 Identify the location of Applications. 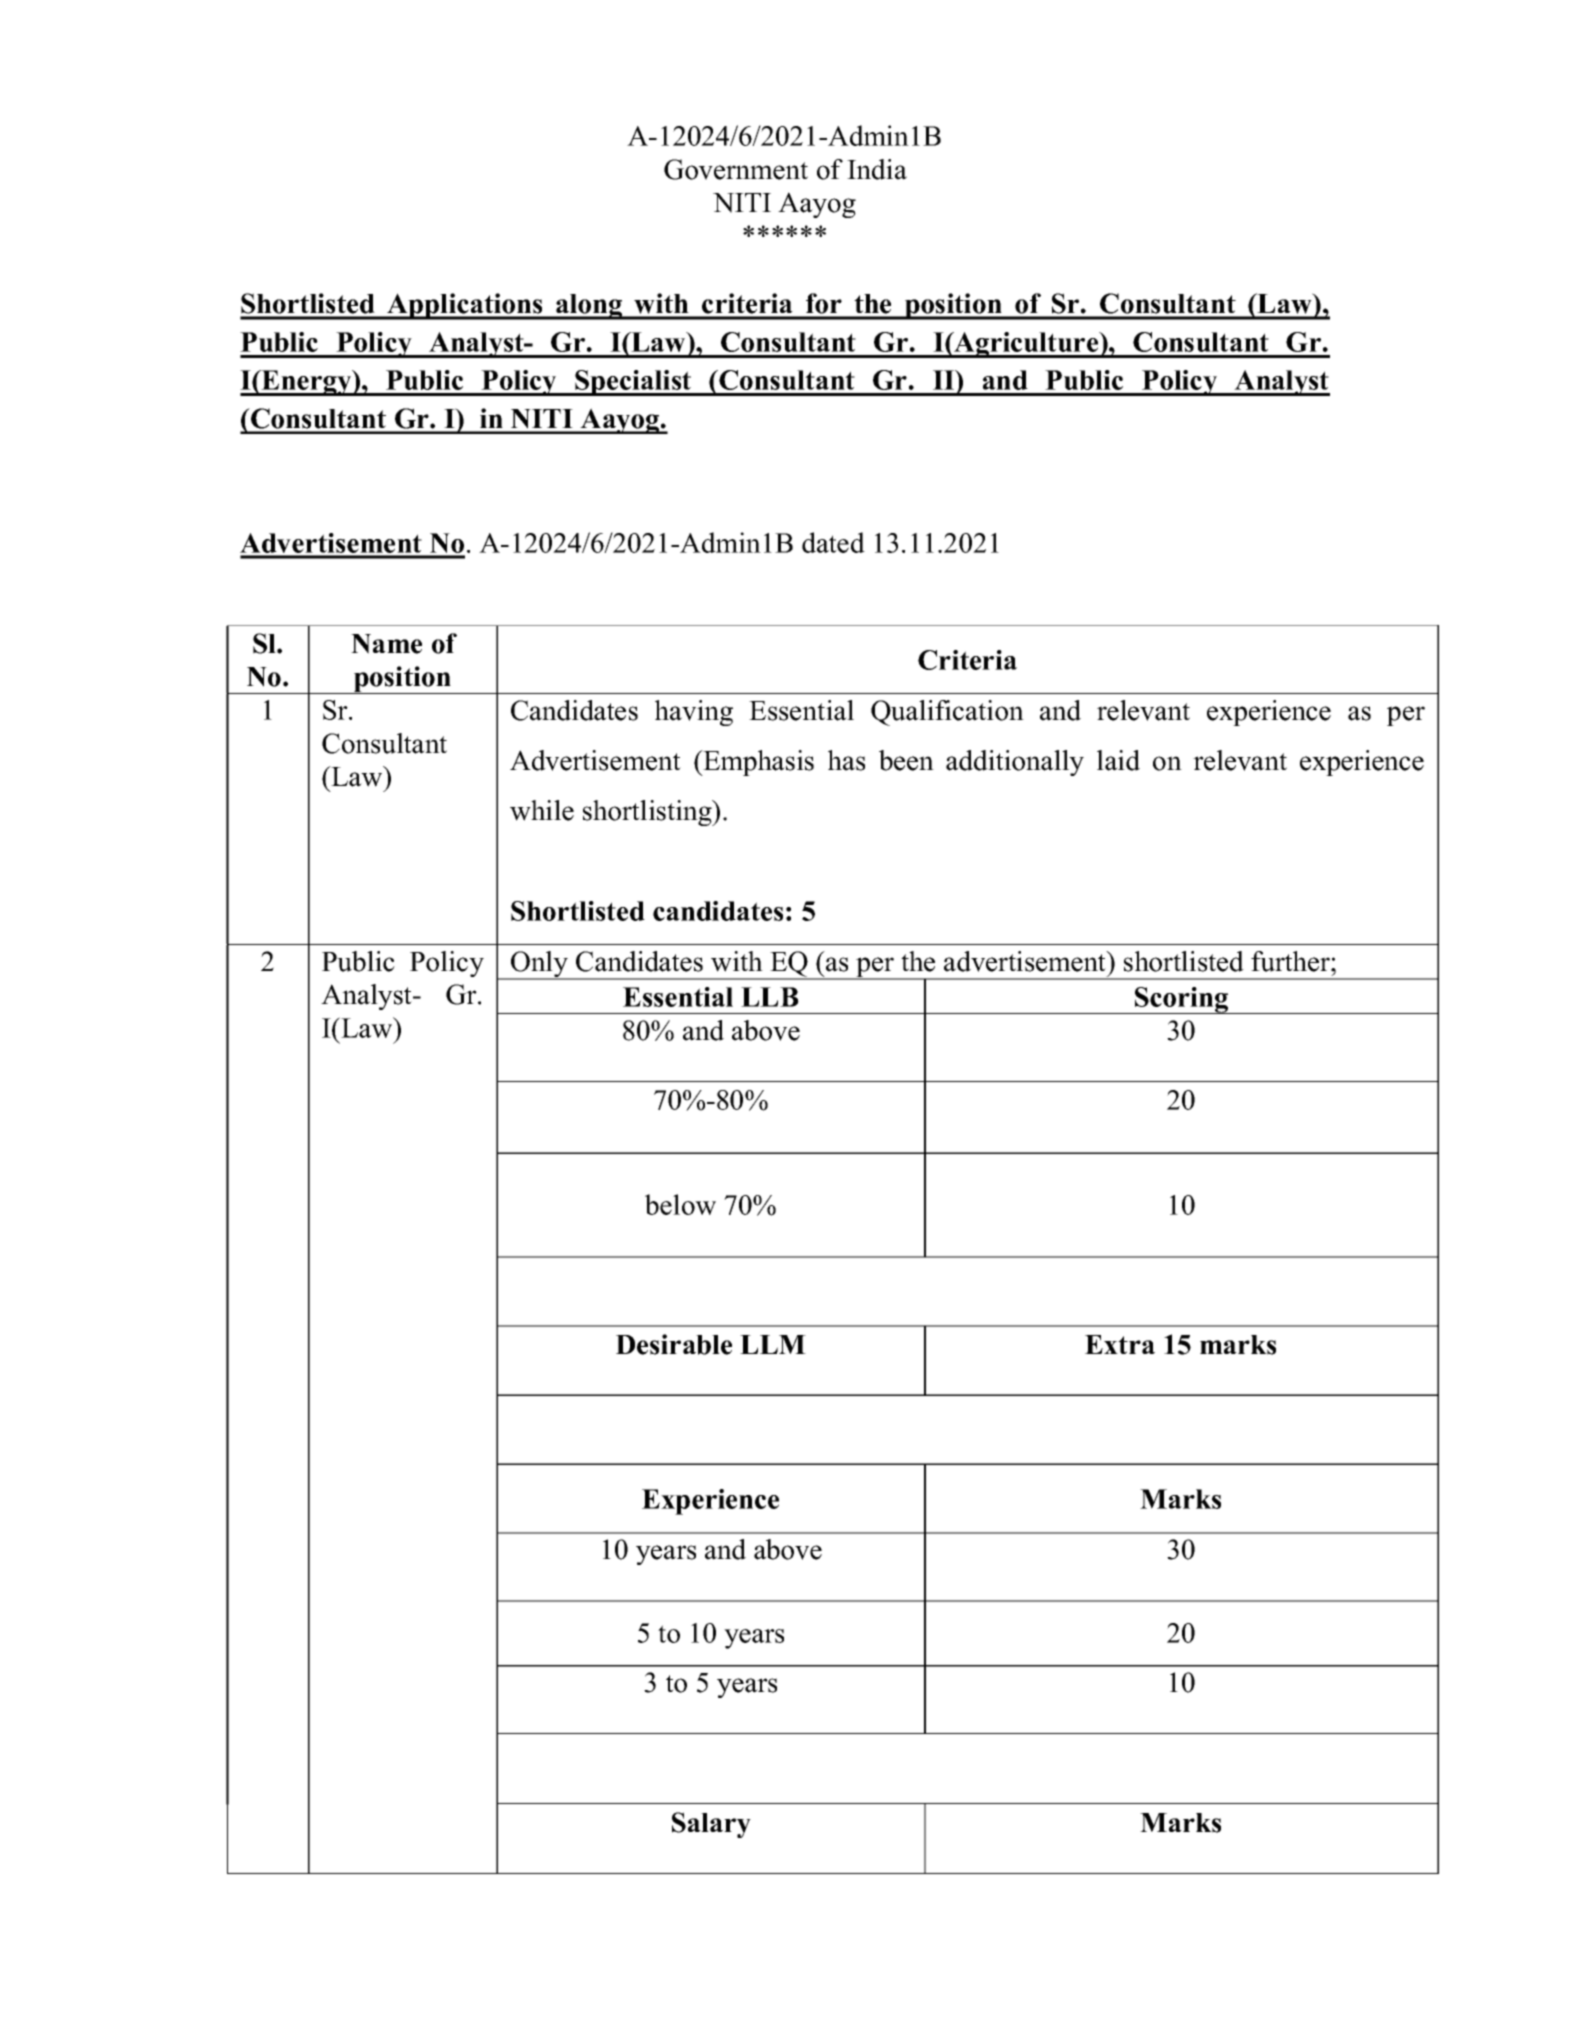
(465, 306).
